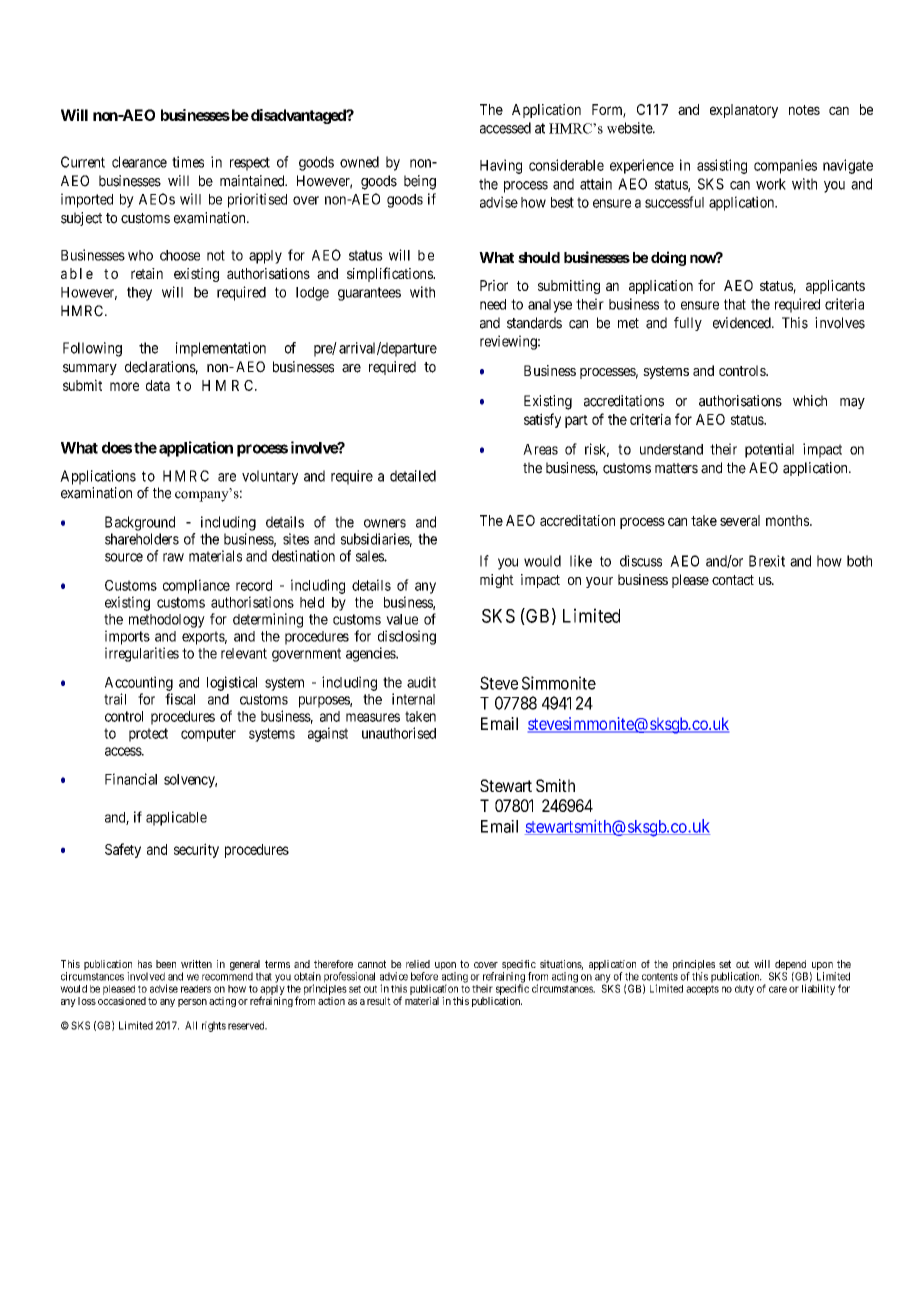 The height and width of the image is (1308, 924). Describe the element at coordinates (188, 162) in the image. I see `times` at that location.
